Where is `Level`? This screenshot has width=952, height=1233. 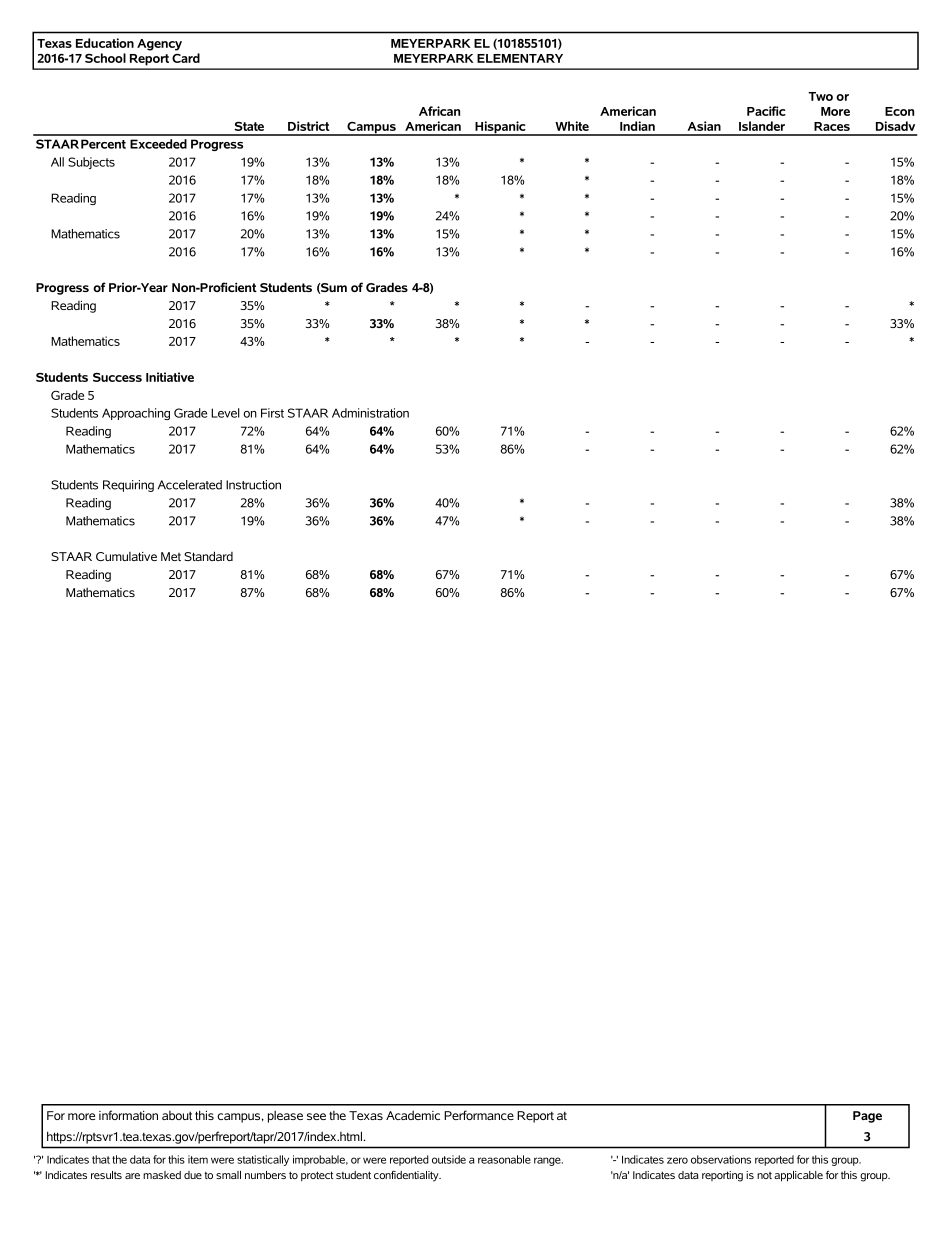
Level is located at coordinates (225, 413).
